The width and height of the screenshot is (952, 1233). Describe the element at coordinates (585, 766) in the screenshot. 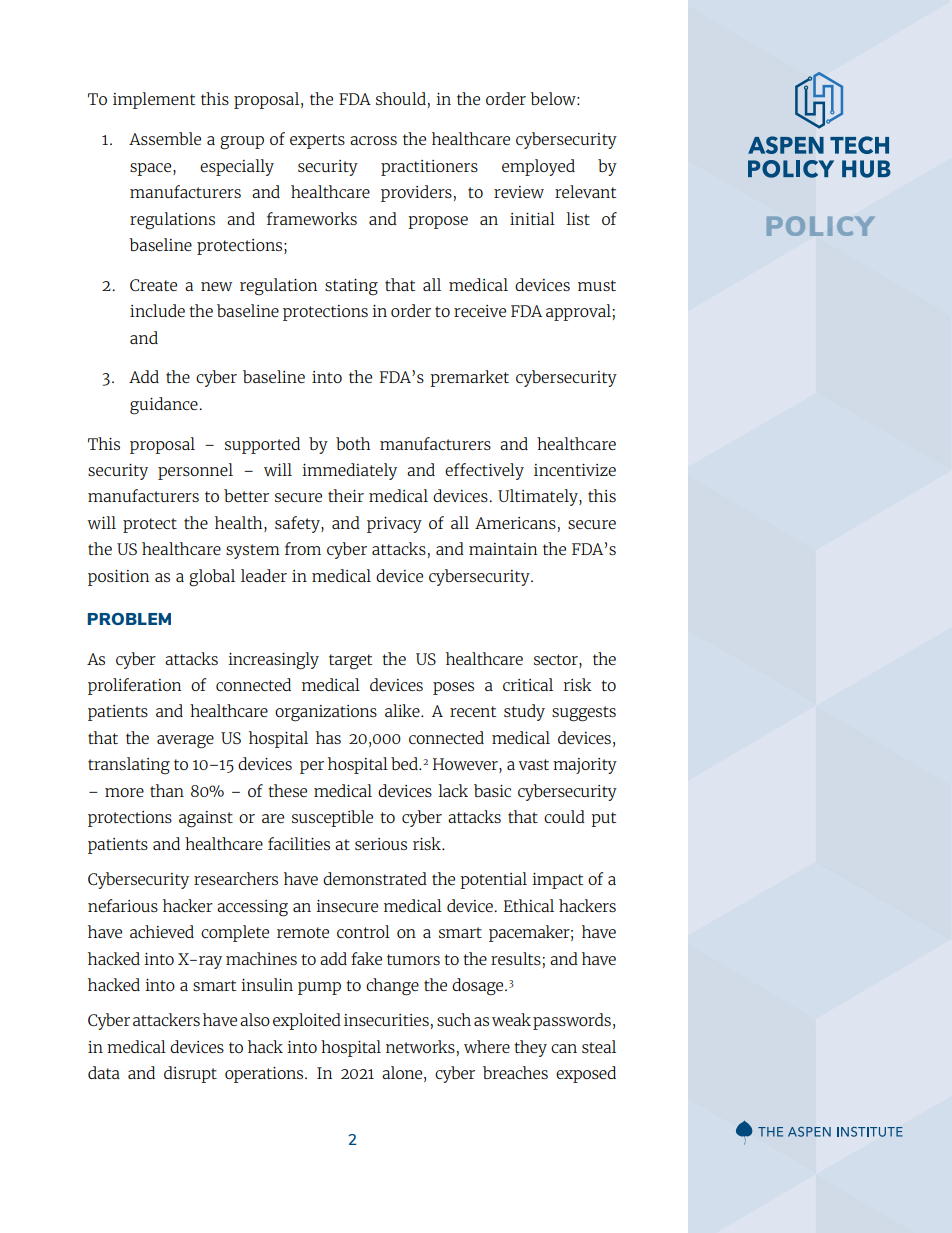

I see `majority` at that location.
